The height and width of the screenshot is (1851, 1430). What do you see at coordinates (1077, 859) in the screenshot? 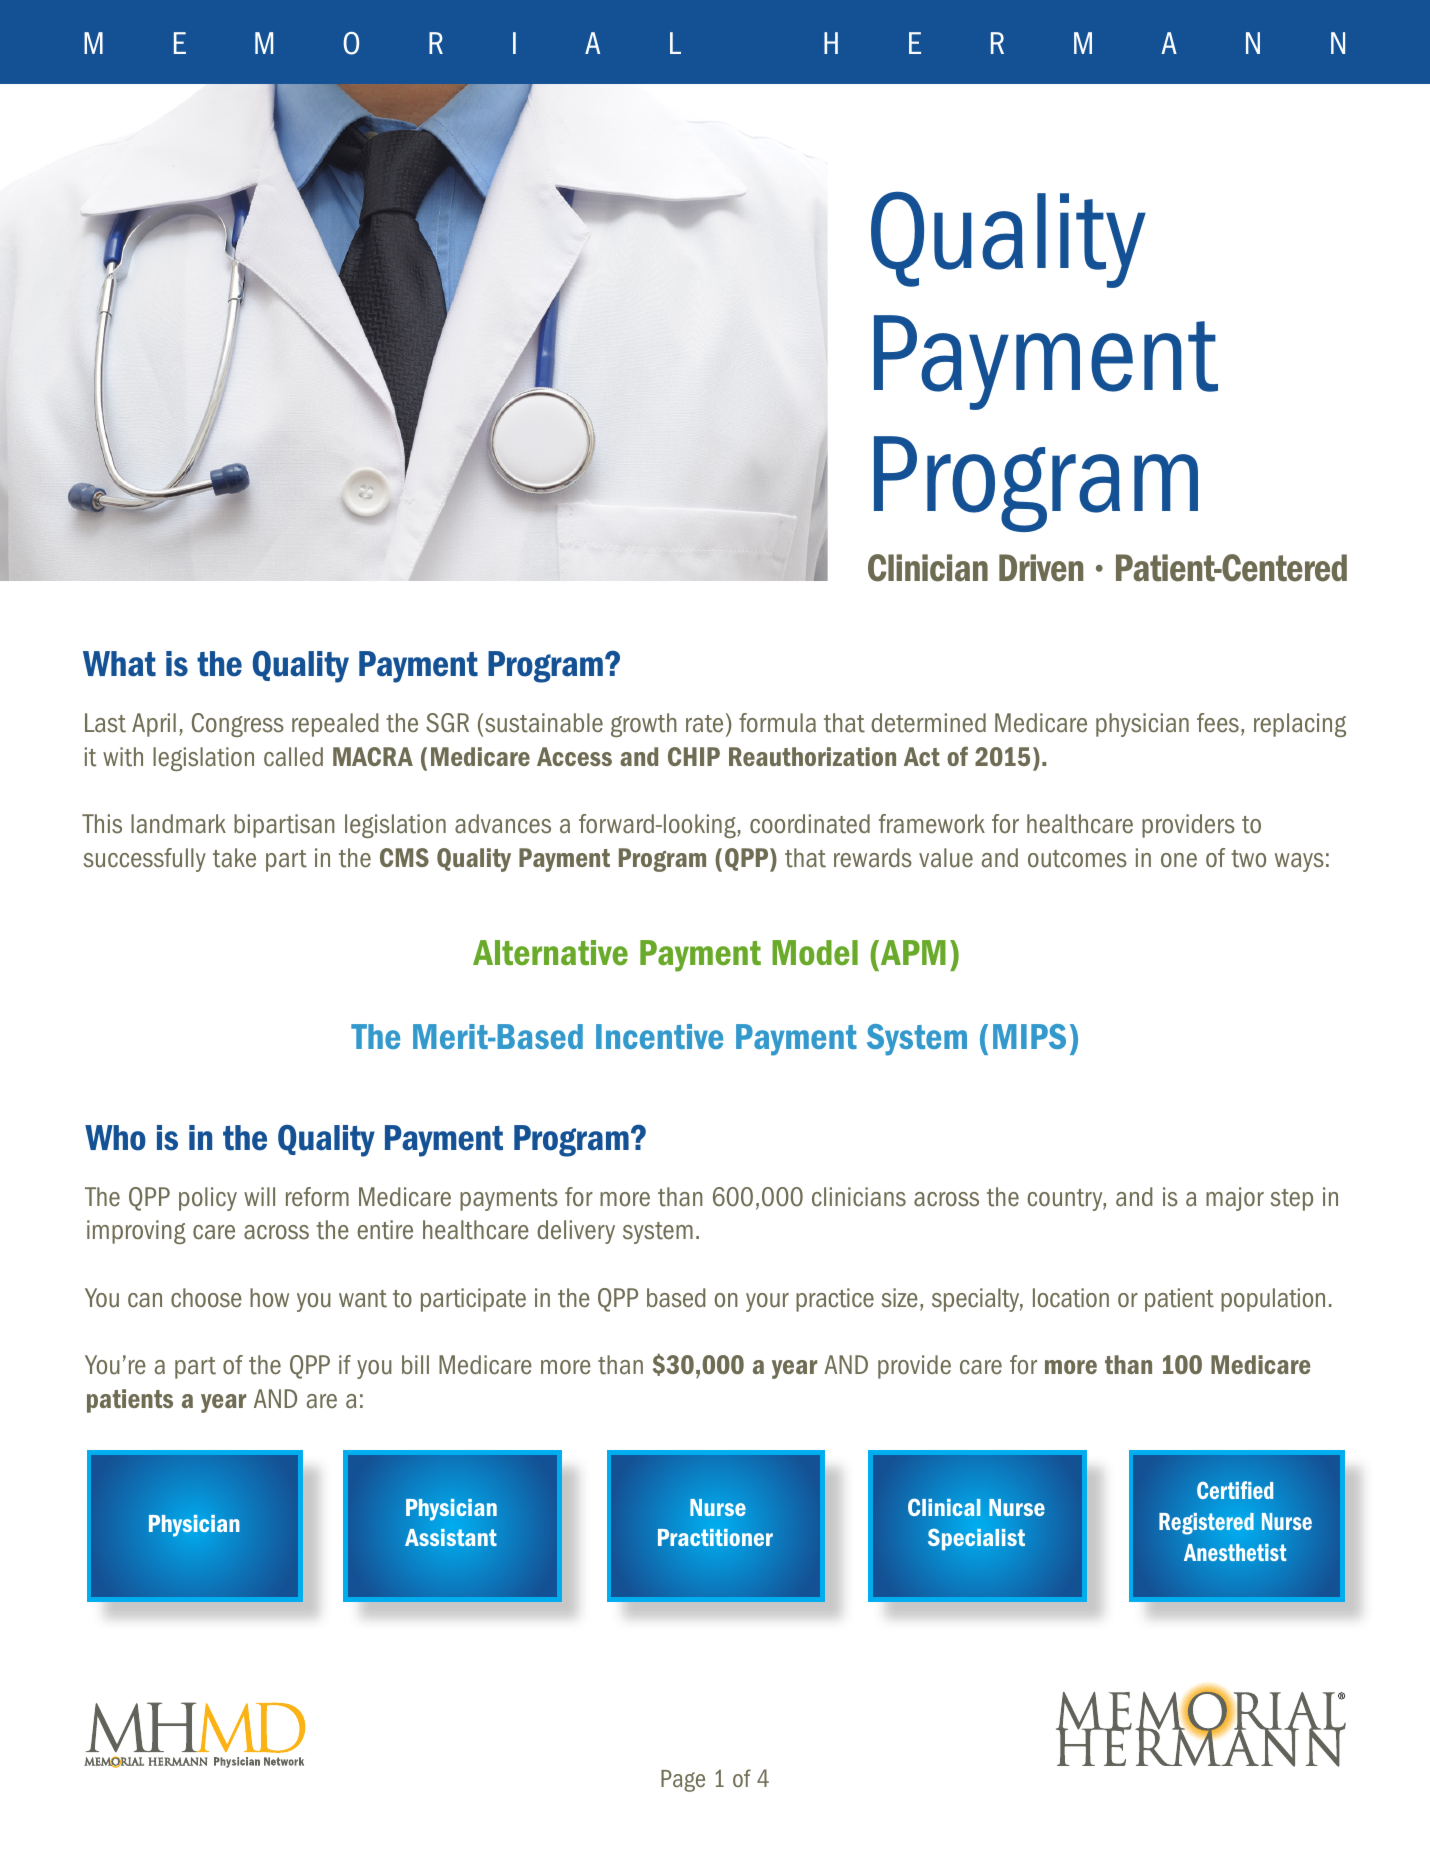
I see `outcomes` at bounding box center [1077, 859].
